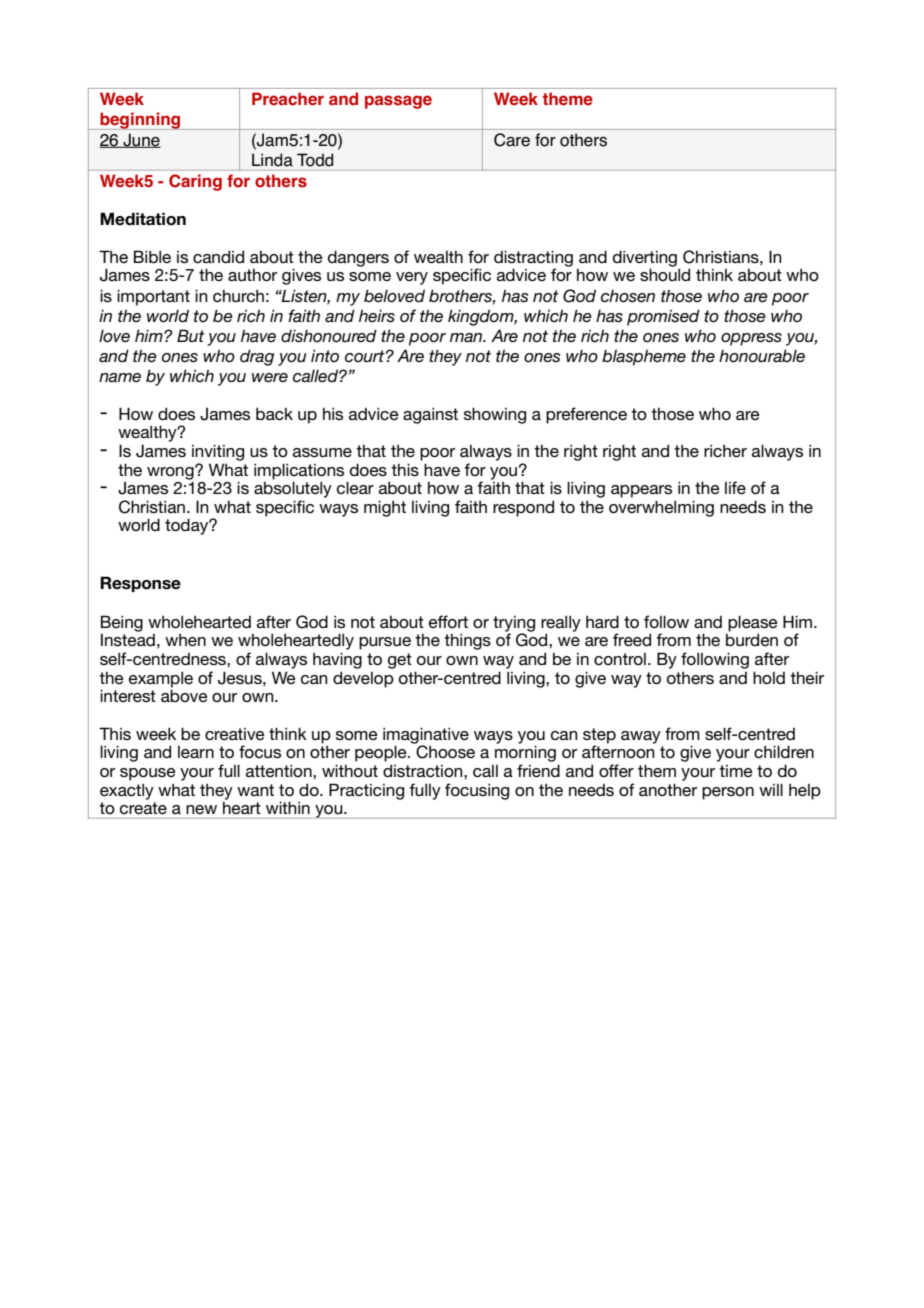 Image resolution: width=924 pixels, height=1308 pixels. What do you see at coordinates (753, 624) in the page?
I see `please` at bounding box center [753, 624].
